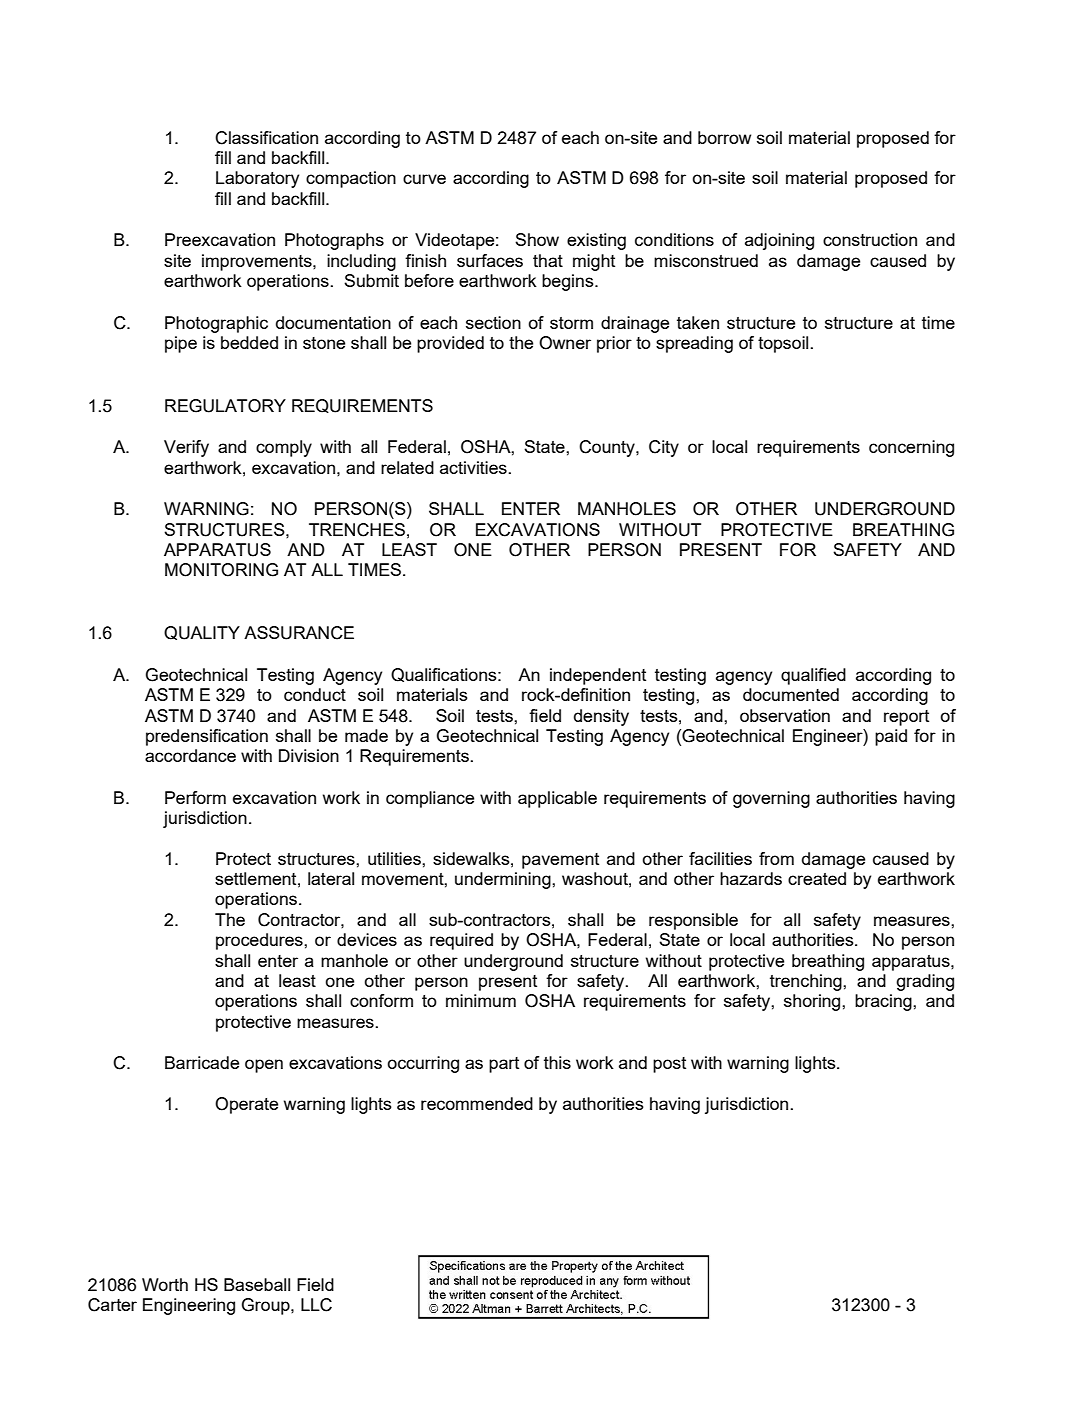  Describe the element at coordinates (424, 179) in the screenshot. I see `curve` at that location.
